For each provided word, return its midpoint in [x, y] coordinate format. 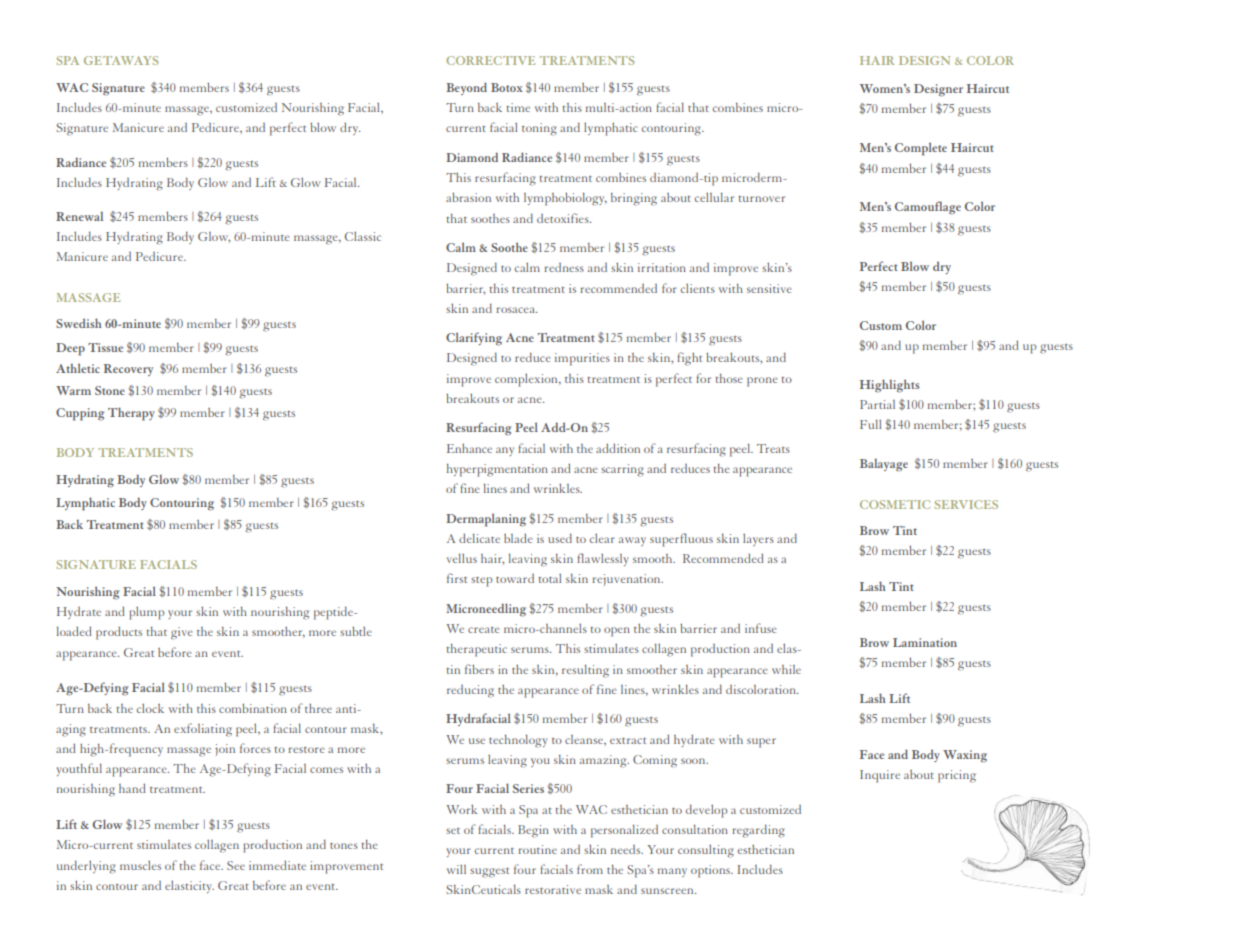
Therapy [131, 414]
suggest [489, 873]
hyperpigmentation [497, 470]
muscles [140, 865]
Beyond [466, 88]
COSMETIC [895, 504]
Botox [507, 87]
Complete [921, 149]
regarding [758, 831]
